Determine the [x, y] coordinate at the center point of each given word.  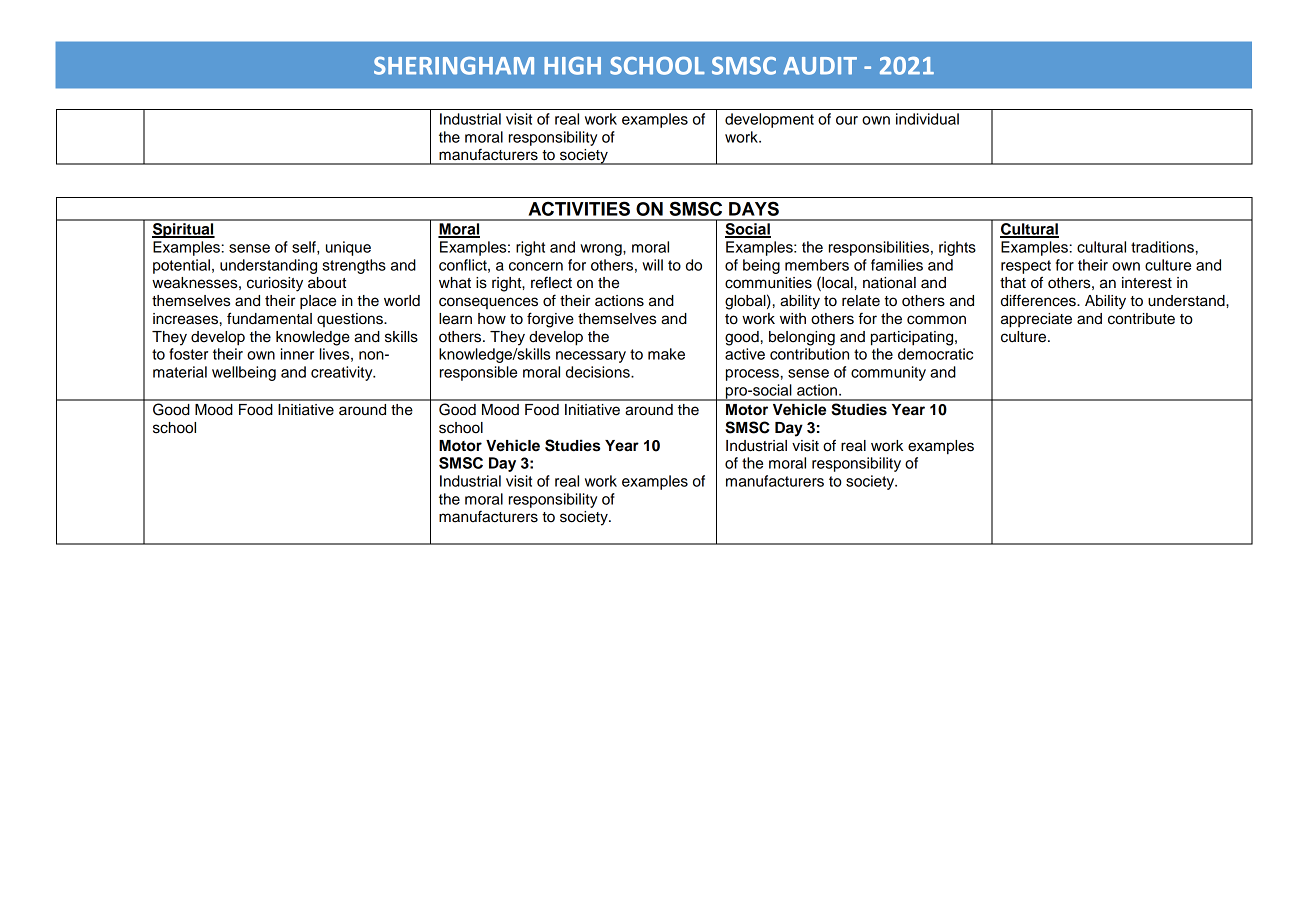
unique [348, 248]
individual [927, 119]
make [666, 354]
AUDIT [820, 66]
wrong [602, 250]
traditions [1162, 247]
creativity [343, 373]
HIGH [572, 66]
